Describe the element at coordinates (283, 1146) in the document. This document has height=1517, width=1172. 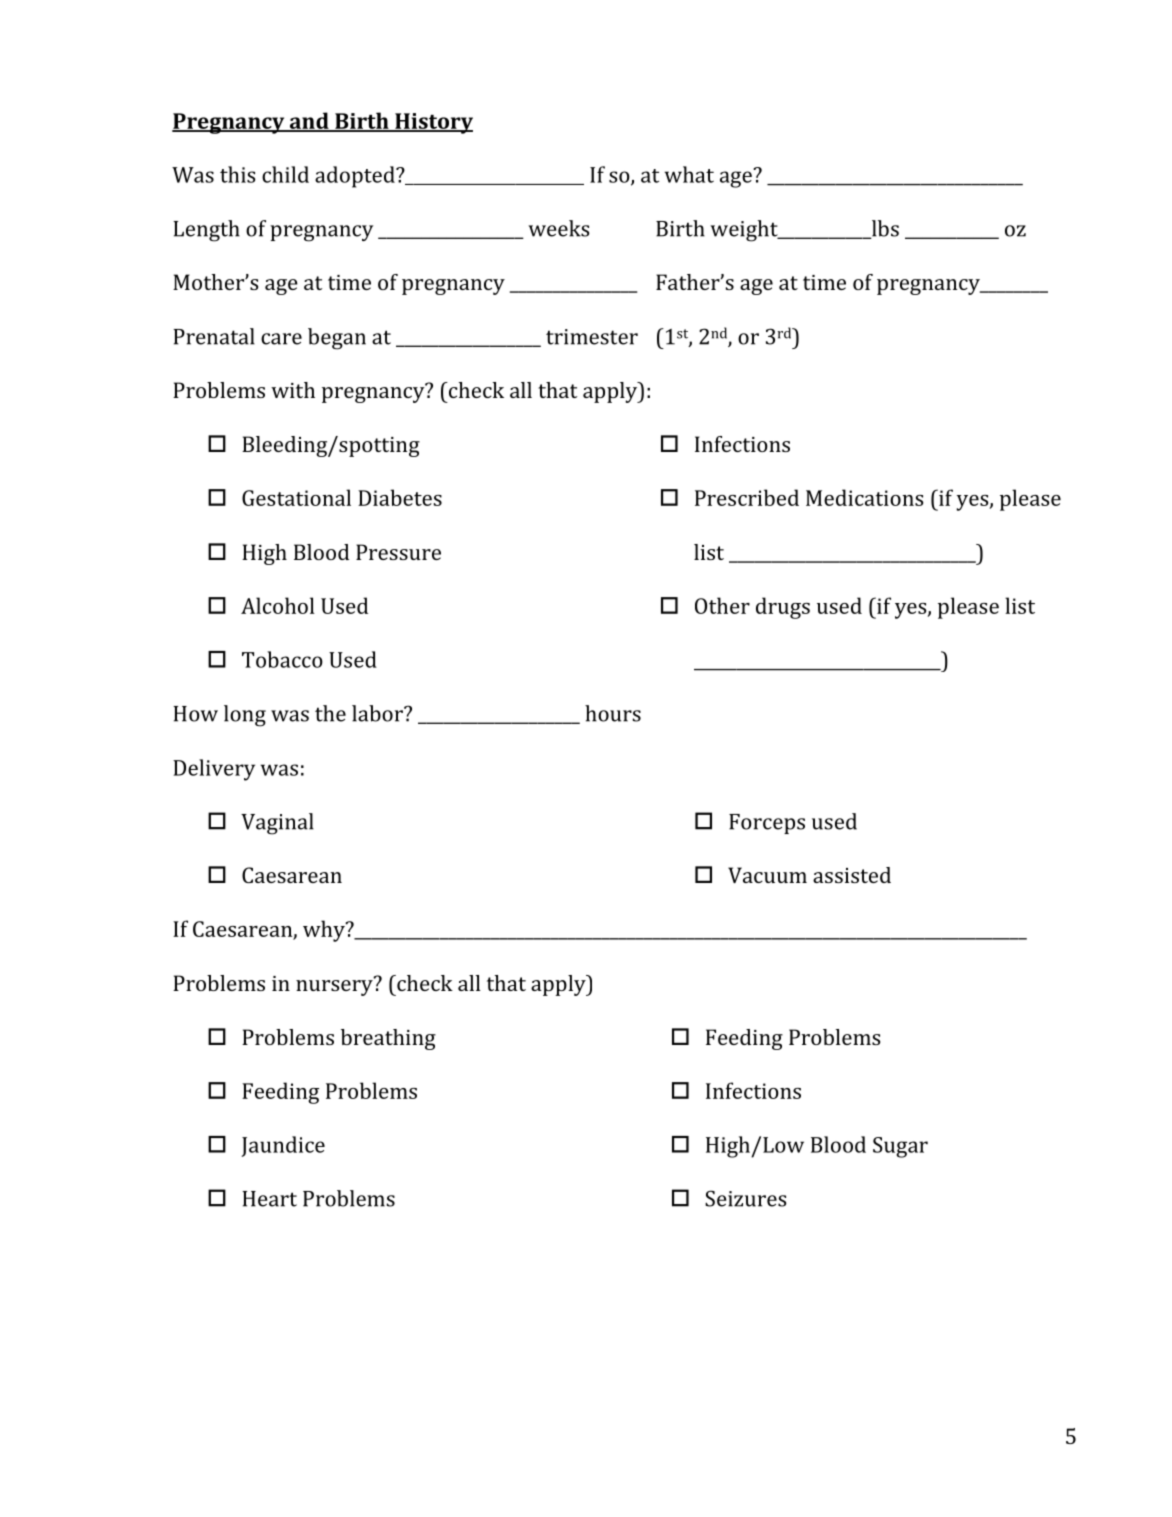
I see `Jaundice` at that location.
